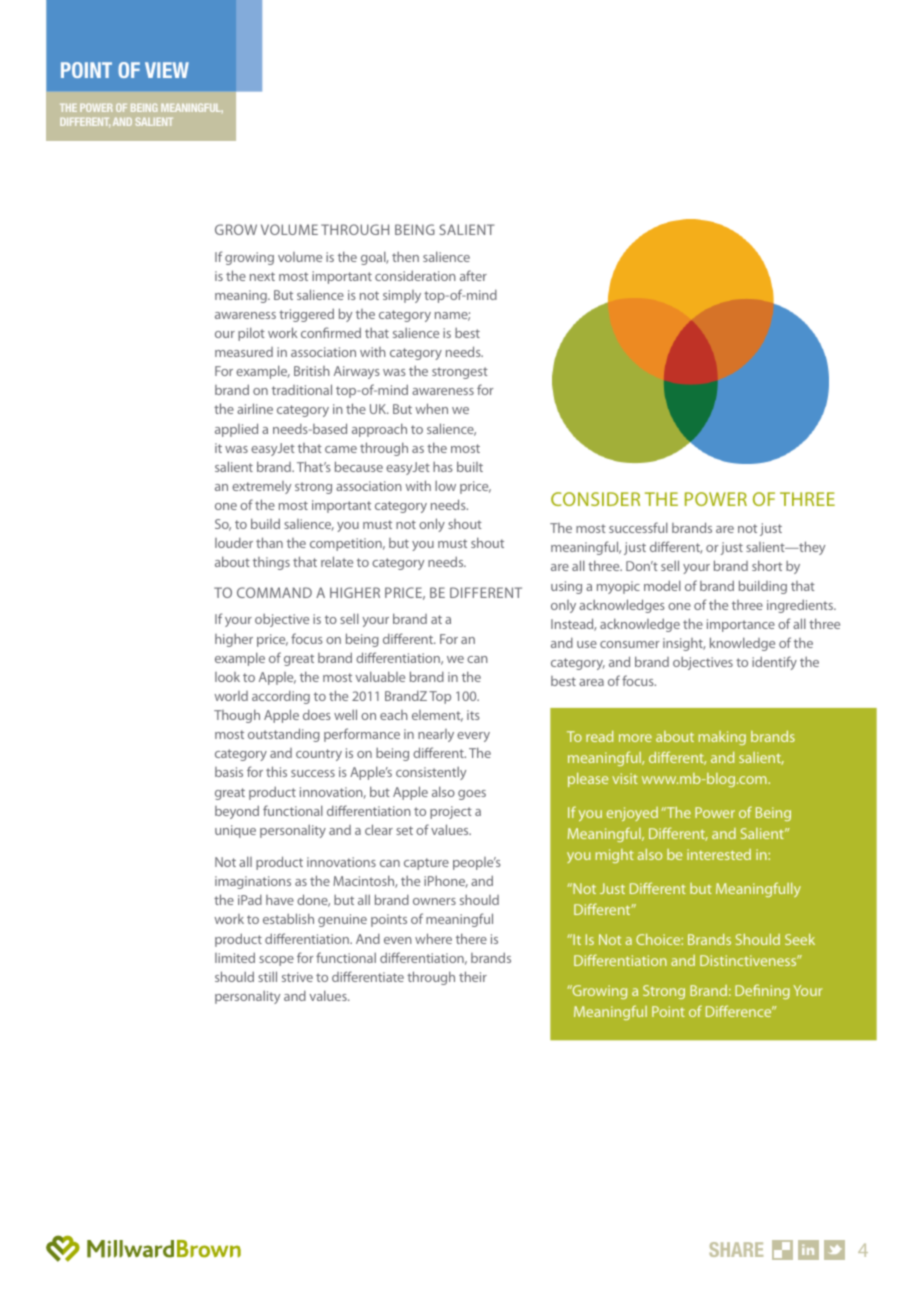  What do you see at coordinates (470, 466) in the screenshot?
I see `built` at bounding box center [470, 466].
